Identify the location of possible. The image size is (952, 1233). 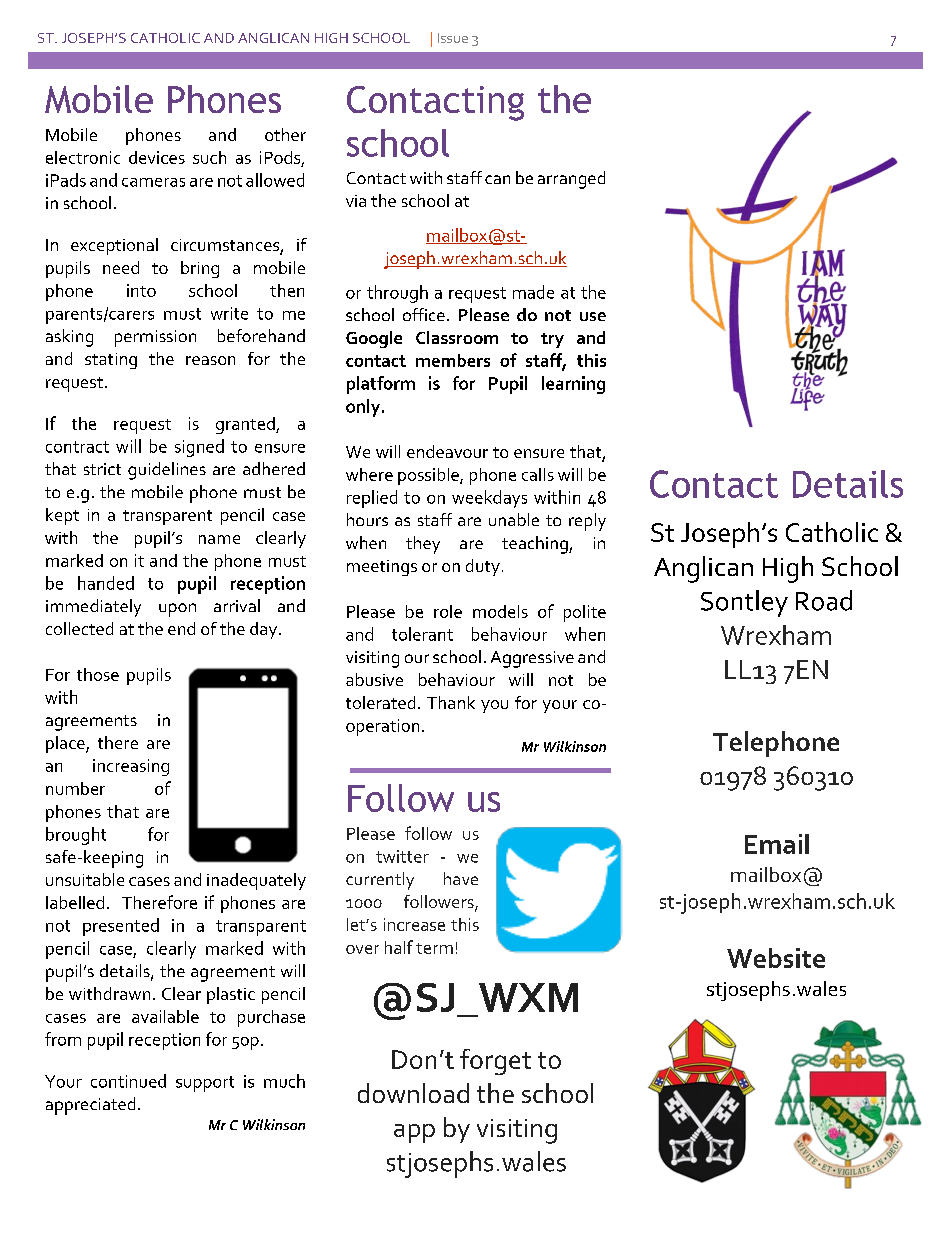
(429, 476).
